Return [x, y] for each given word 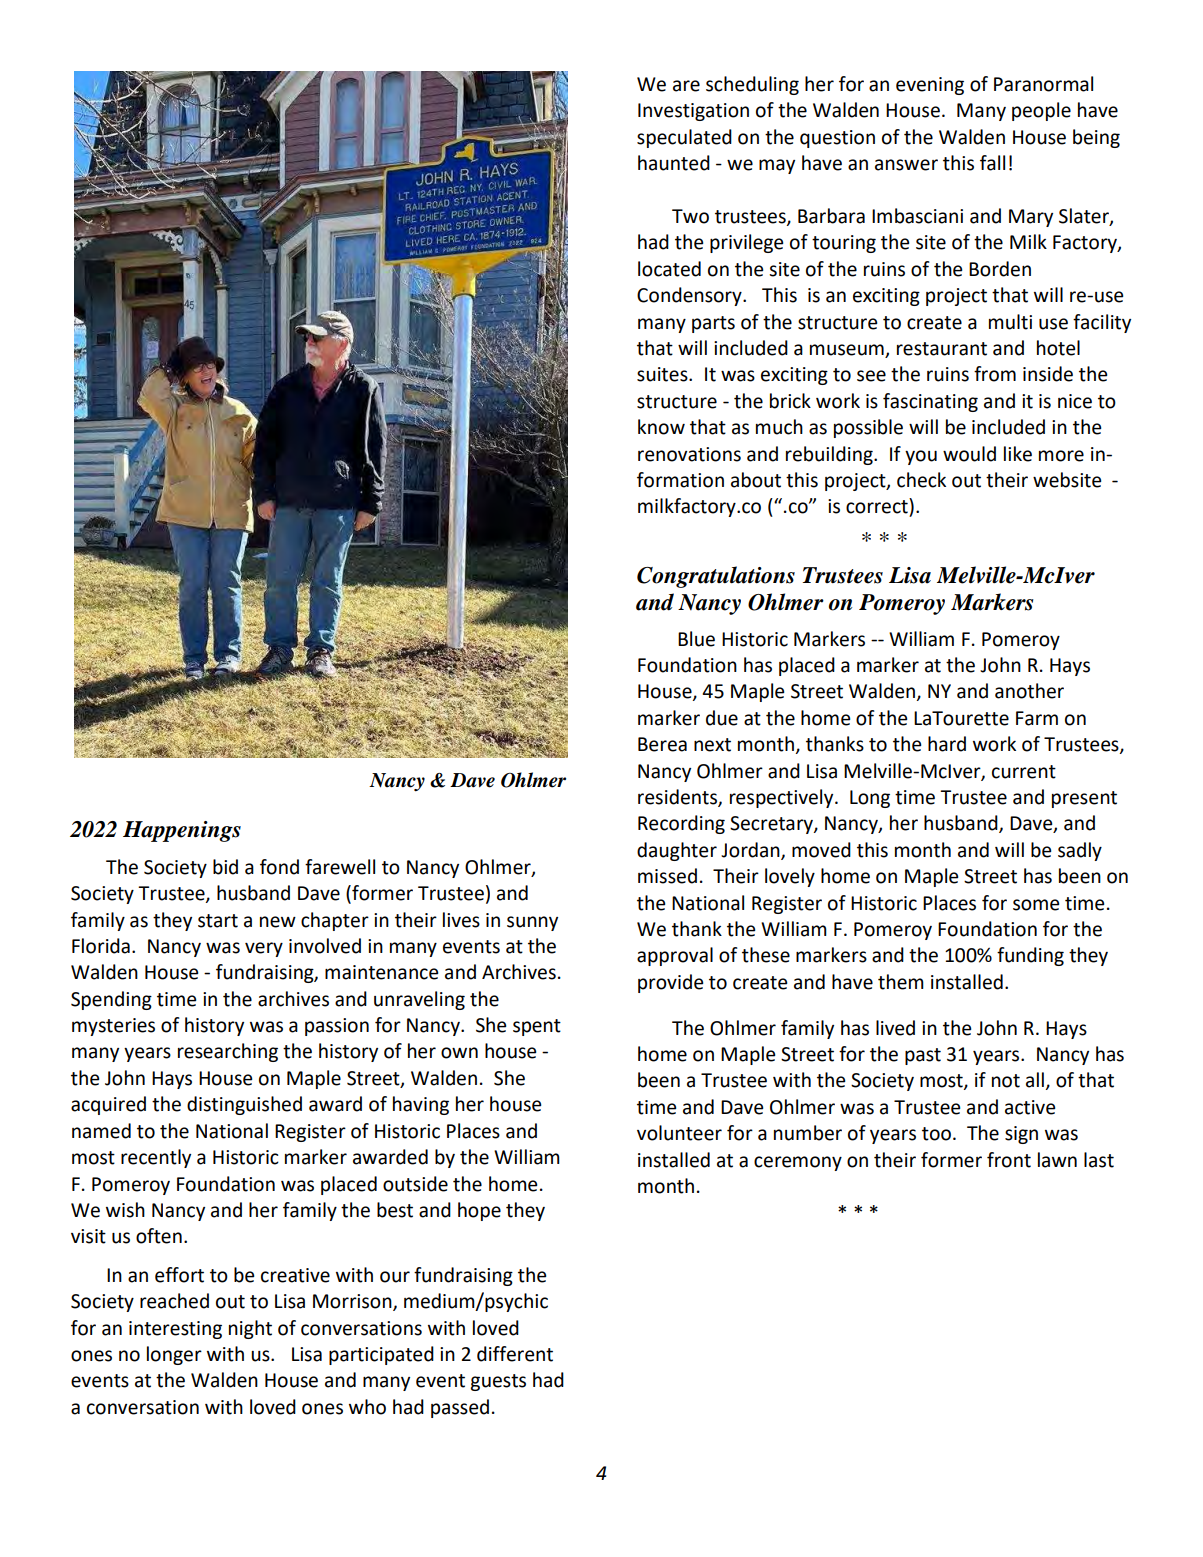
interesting [175, 1330]
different [515, 1354]
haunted [674, 163]
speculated [684, 138]
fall [992, 163]
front [1009, 1160]
